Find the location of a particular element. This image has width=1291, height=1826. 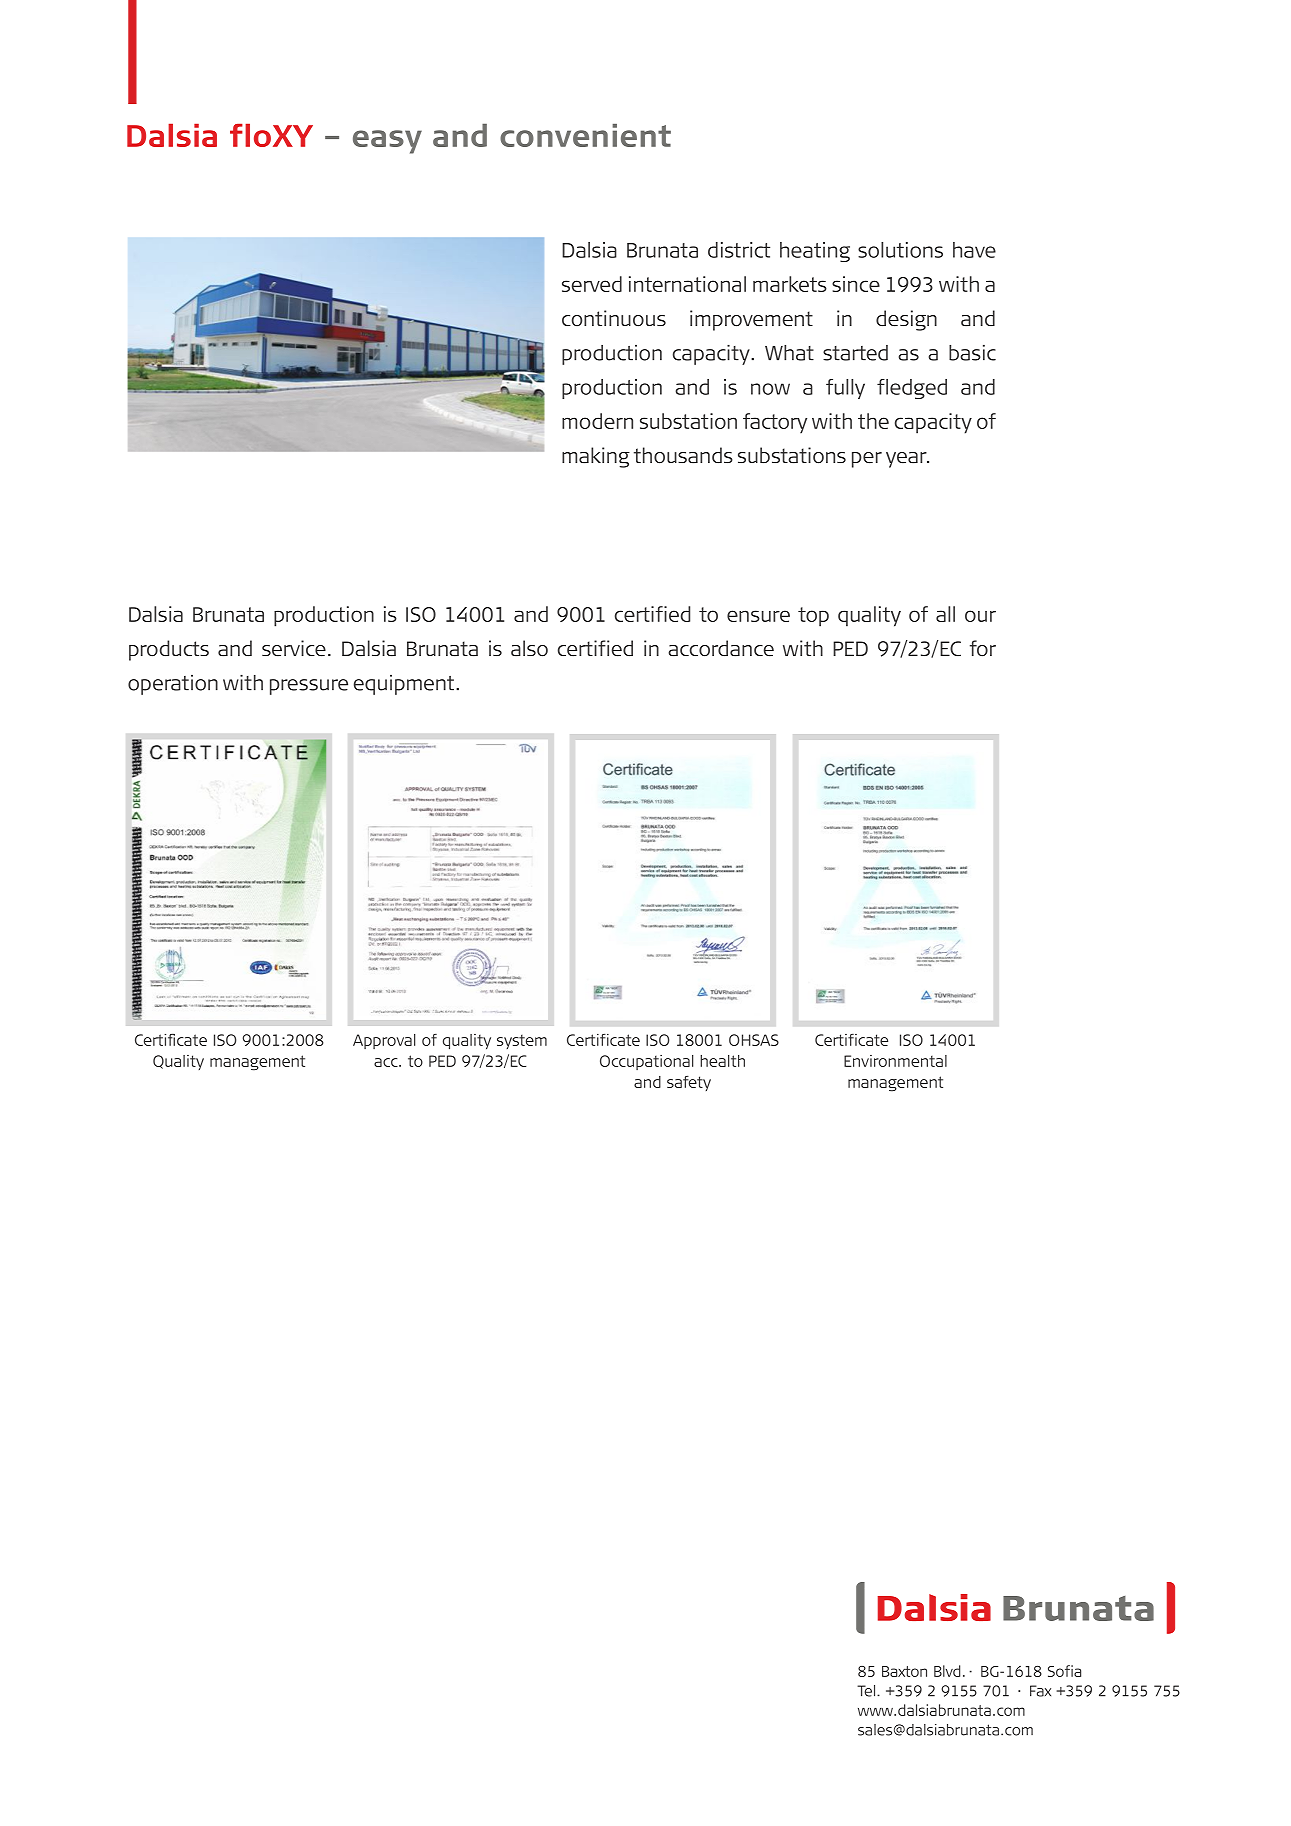

convenient is located at coordinates (585, 135).
